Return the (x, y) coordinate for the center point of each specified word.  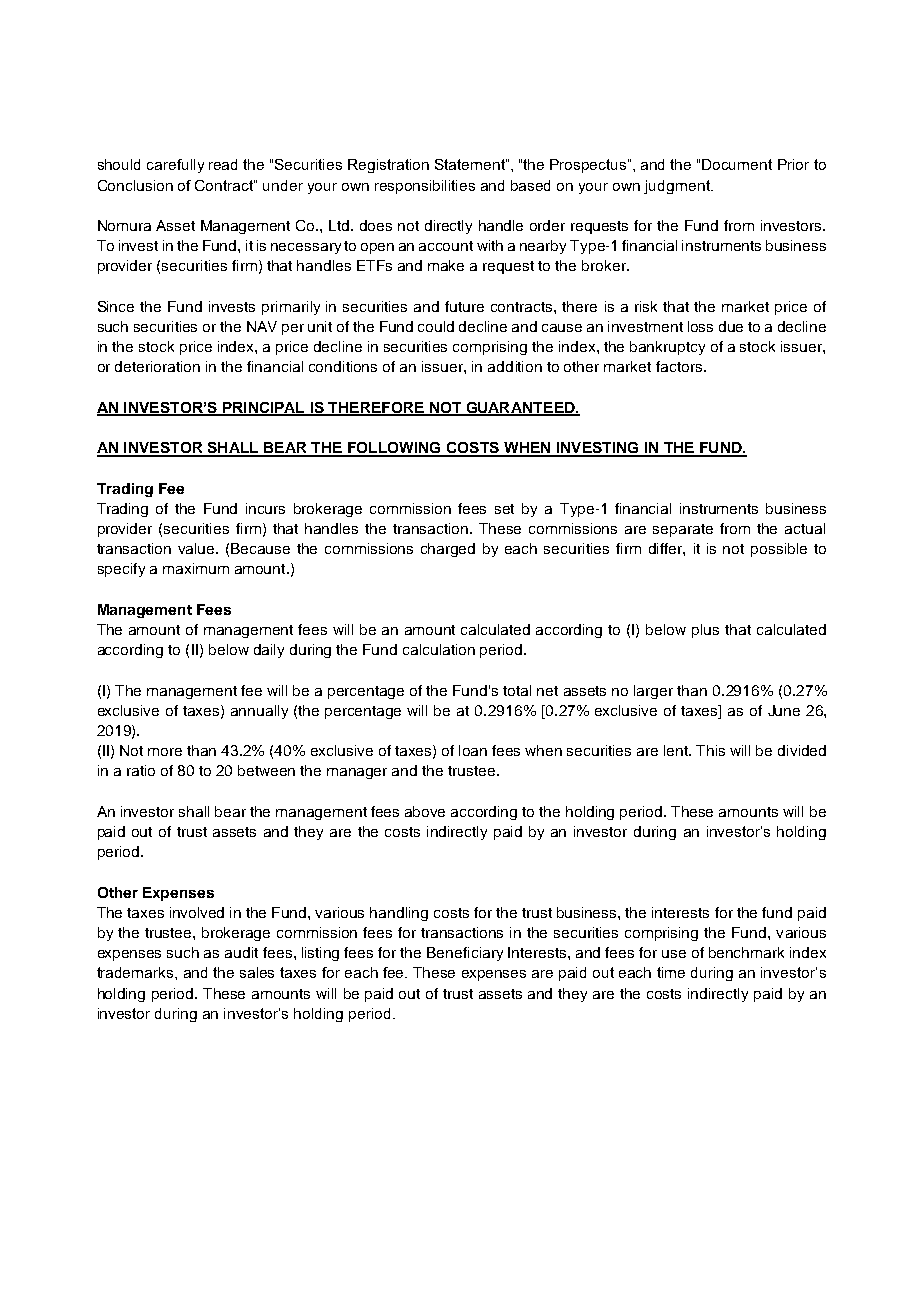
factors (679, 366)
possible (779, 550)
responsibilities (425, 187)
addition (515, 366)
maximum (196, 568)
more (165, 752)
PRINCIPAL (263, 408)
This (710, 750)
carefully (175, 166)
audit (241, 952)
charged (448, 550)
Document (737, 164)
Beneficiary (465, 954)
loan (473, 750)
